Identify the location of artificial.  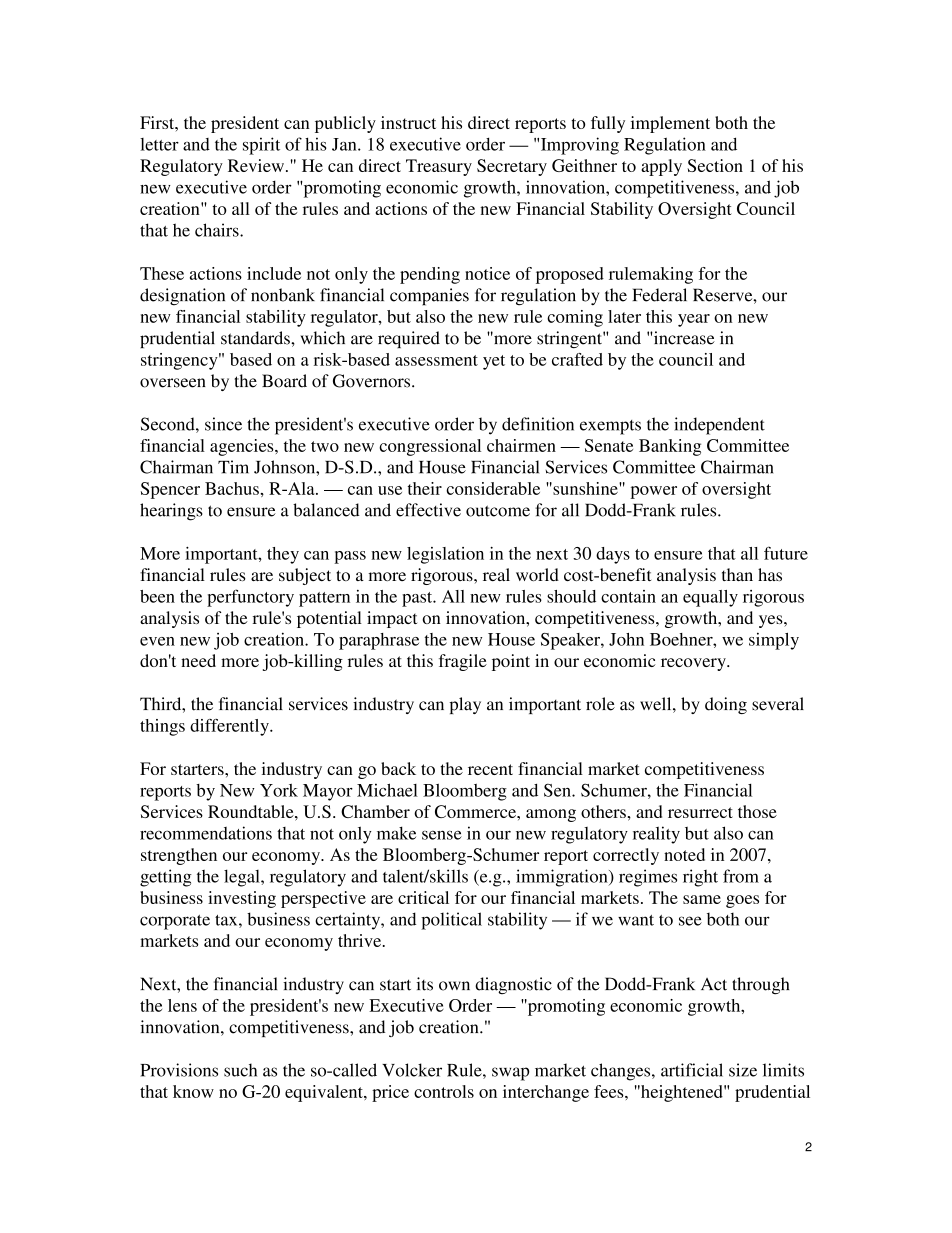
(692, 1070).
